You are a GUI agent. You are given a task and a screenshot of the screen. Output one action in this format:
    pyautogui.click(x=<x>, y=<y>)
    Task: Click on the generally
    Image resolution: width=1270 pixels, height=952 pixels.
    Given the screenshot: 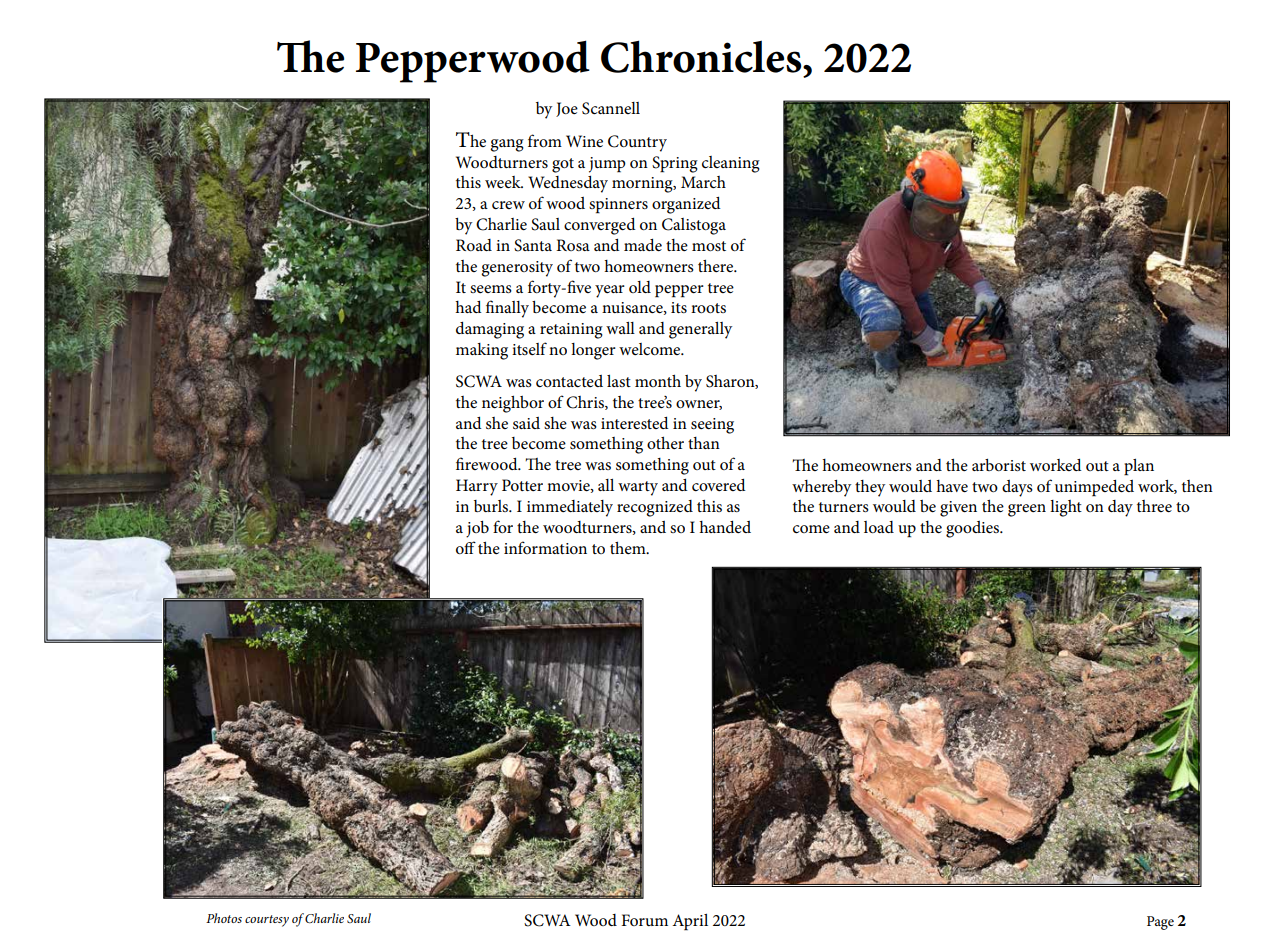 What is the action you would take?
    pyautogui.click(x=700, y=330)
